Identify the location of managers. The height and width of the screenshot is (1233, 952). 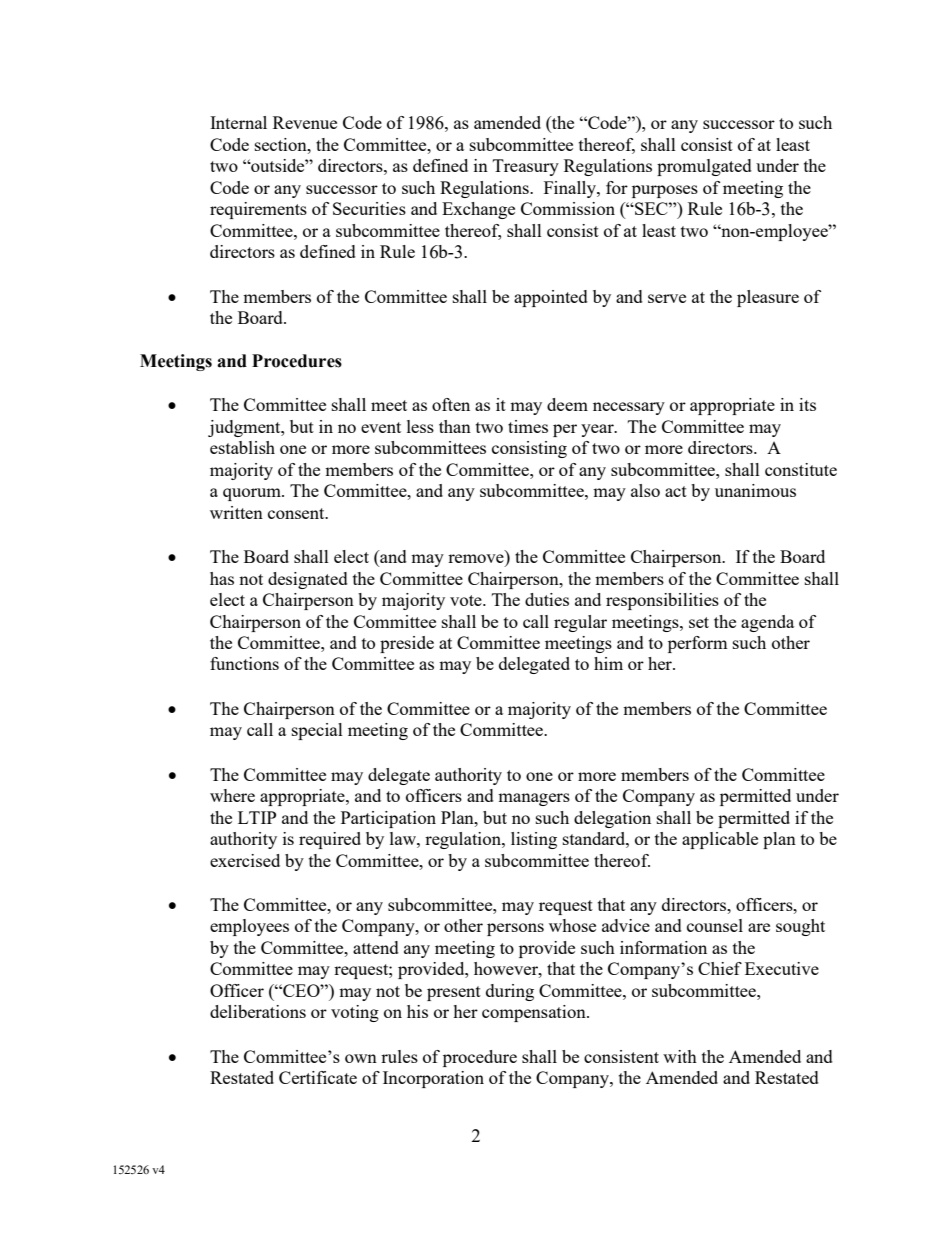
(534, 799).
